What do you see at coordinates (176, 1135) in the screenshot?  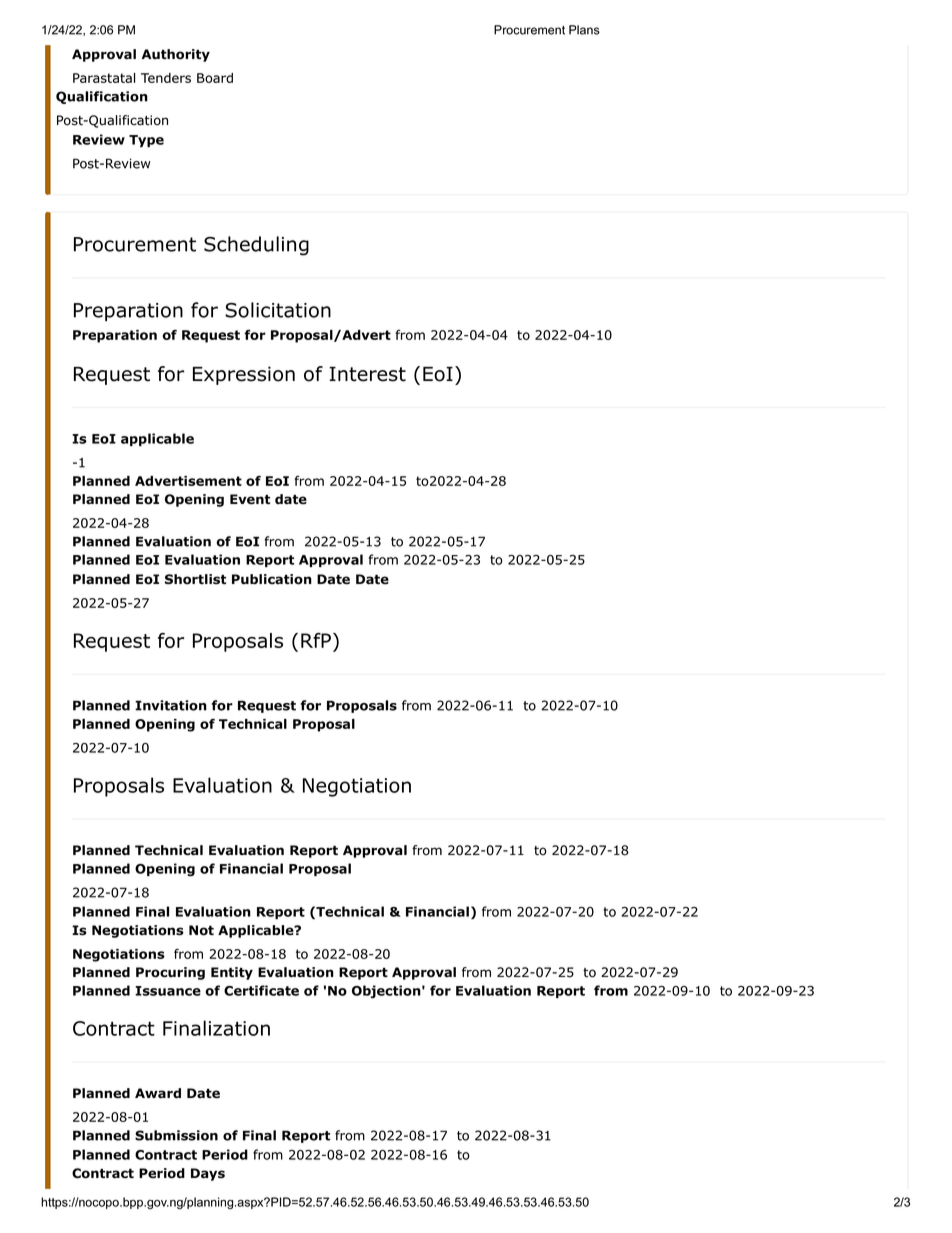 I see `Submission` at bounding box center [176, 1135].
